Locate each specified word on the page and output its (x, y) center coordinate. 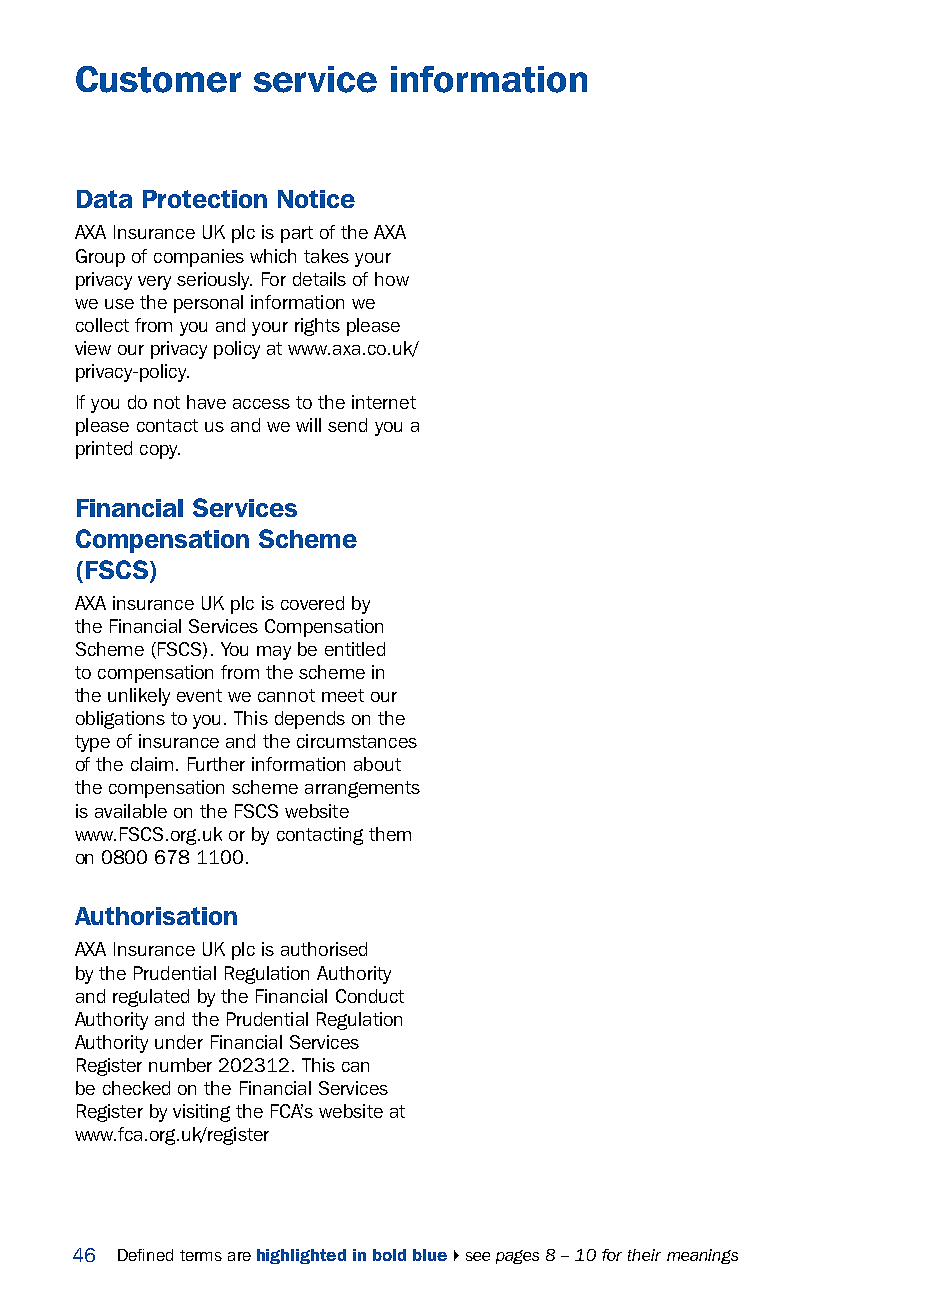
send (347, 425)
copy (160, 452)
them (390, 834)
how (392, 279)
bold (389, 1255)
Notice (316, 199)
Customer (158, 79)
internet (384, 402)
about (377, 764)
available (131, 811)
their (644, 1255)
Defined (145, 1255)
